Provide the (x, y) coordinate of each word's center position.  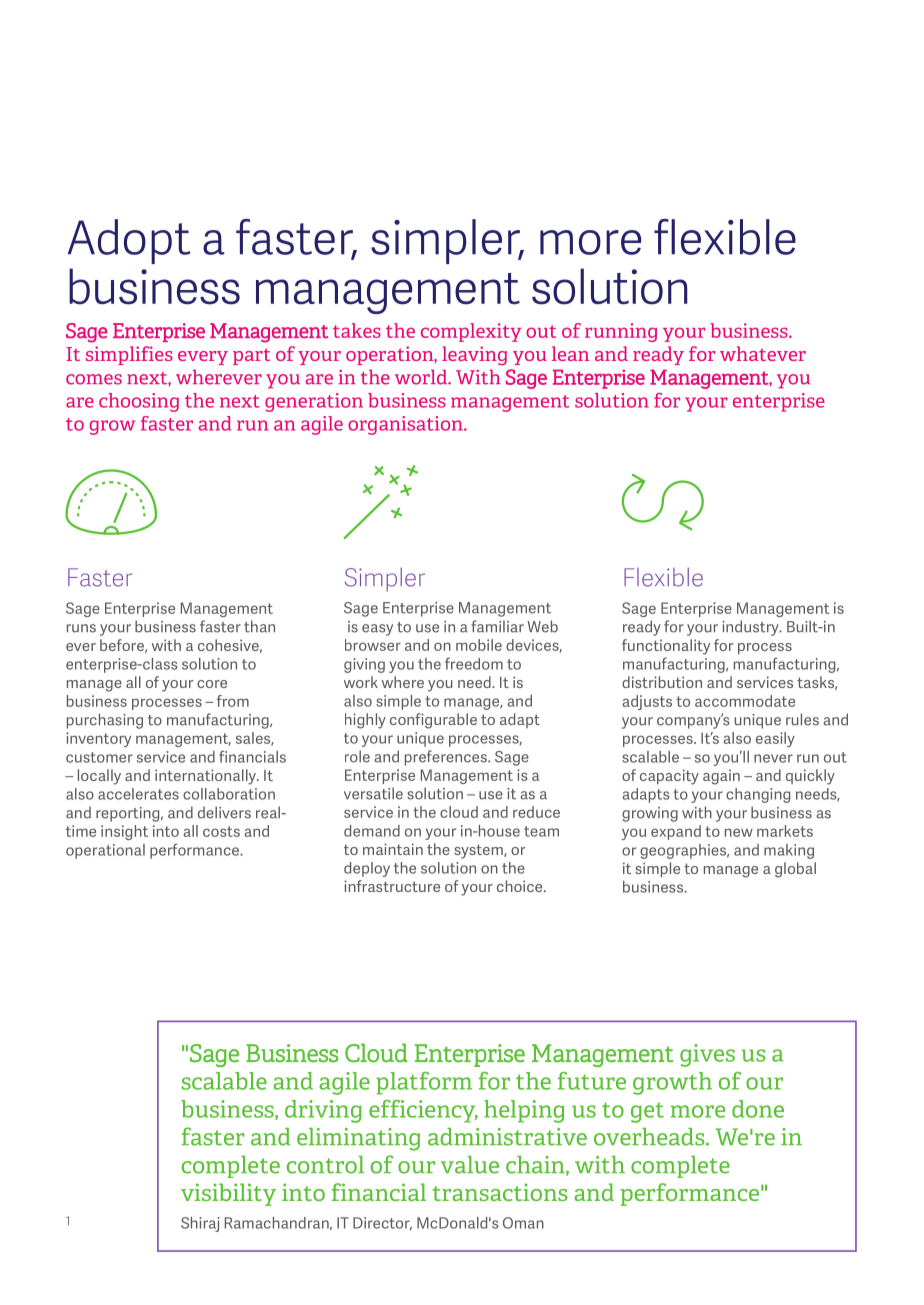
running (621, 332)
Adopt (129, 241)
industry (751, 628)
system (479, 851)
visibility (228, 1194)
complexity (471, 332)
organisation (406, 425)
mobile (479, 645)
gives (707, 1055)
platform (424, 1083)
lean (570, 353)
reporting (129, 814)
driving (323, 1111)
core (212, 684)
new (739, 833)
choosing (139, 402)
